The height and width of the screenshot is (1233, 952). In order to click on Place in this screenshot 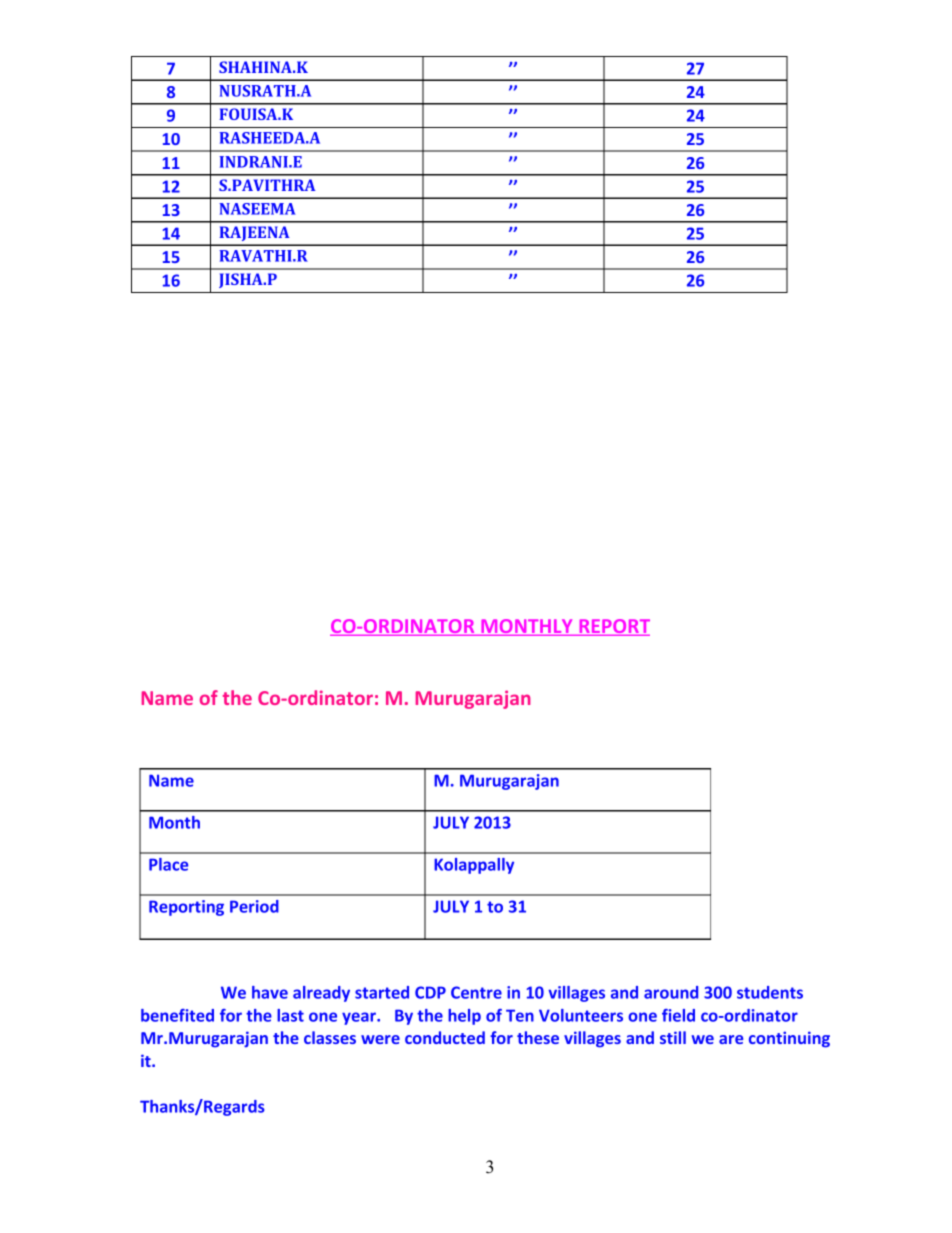, I will do `click(168, 864)`.
